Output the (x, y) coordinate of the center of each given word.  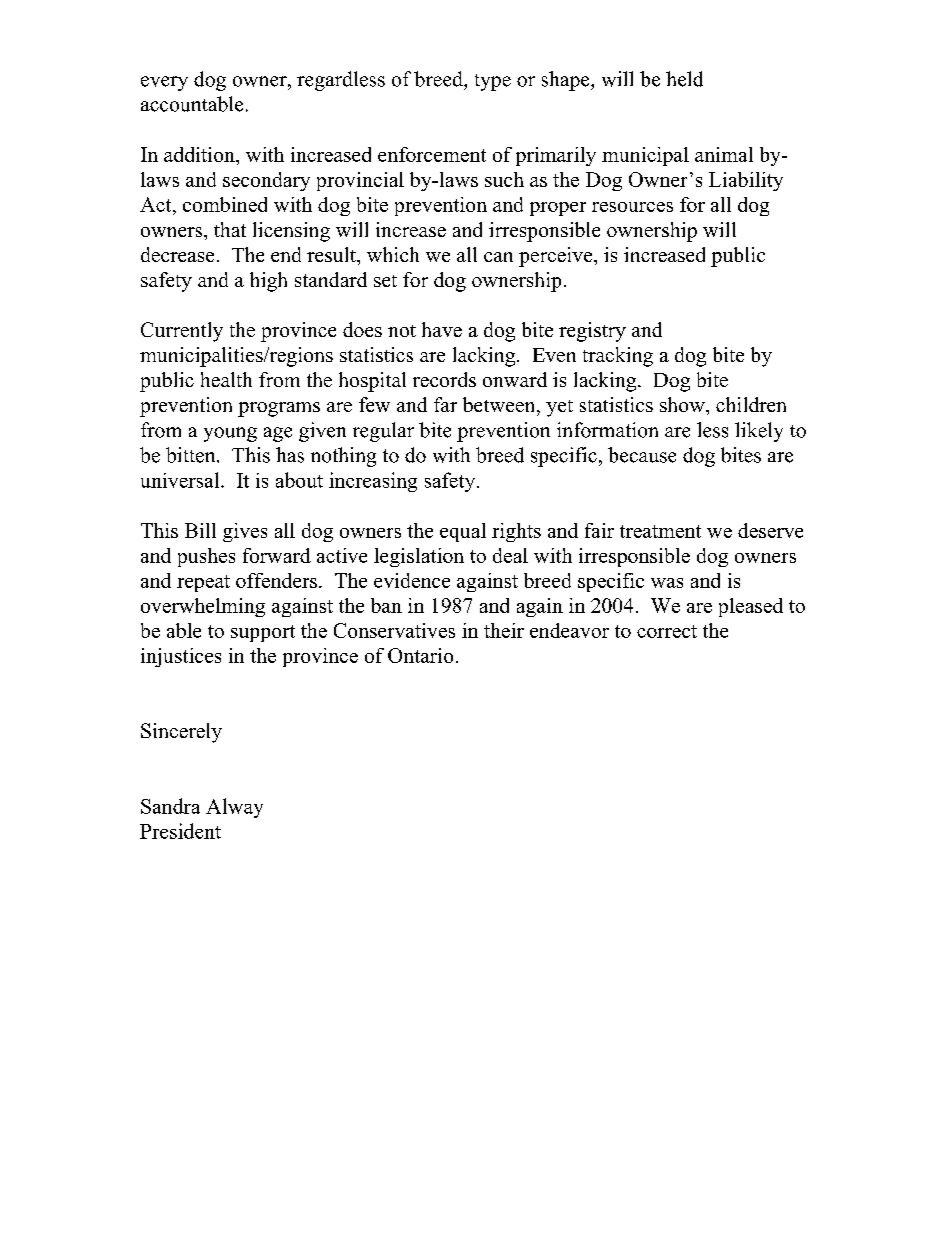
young (230, 434)
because (642, 455)
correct (667, 631)
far (445, 404)
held (684, 79)
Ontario (420, 655)
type (493, 82)
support (263, 633)
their (504, 630)
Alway (234, 808)
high (268, 282)
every (164, 83)
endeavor (569, 630)
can (498, 257)
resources (632, 207)
